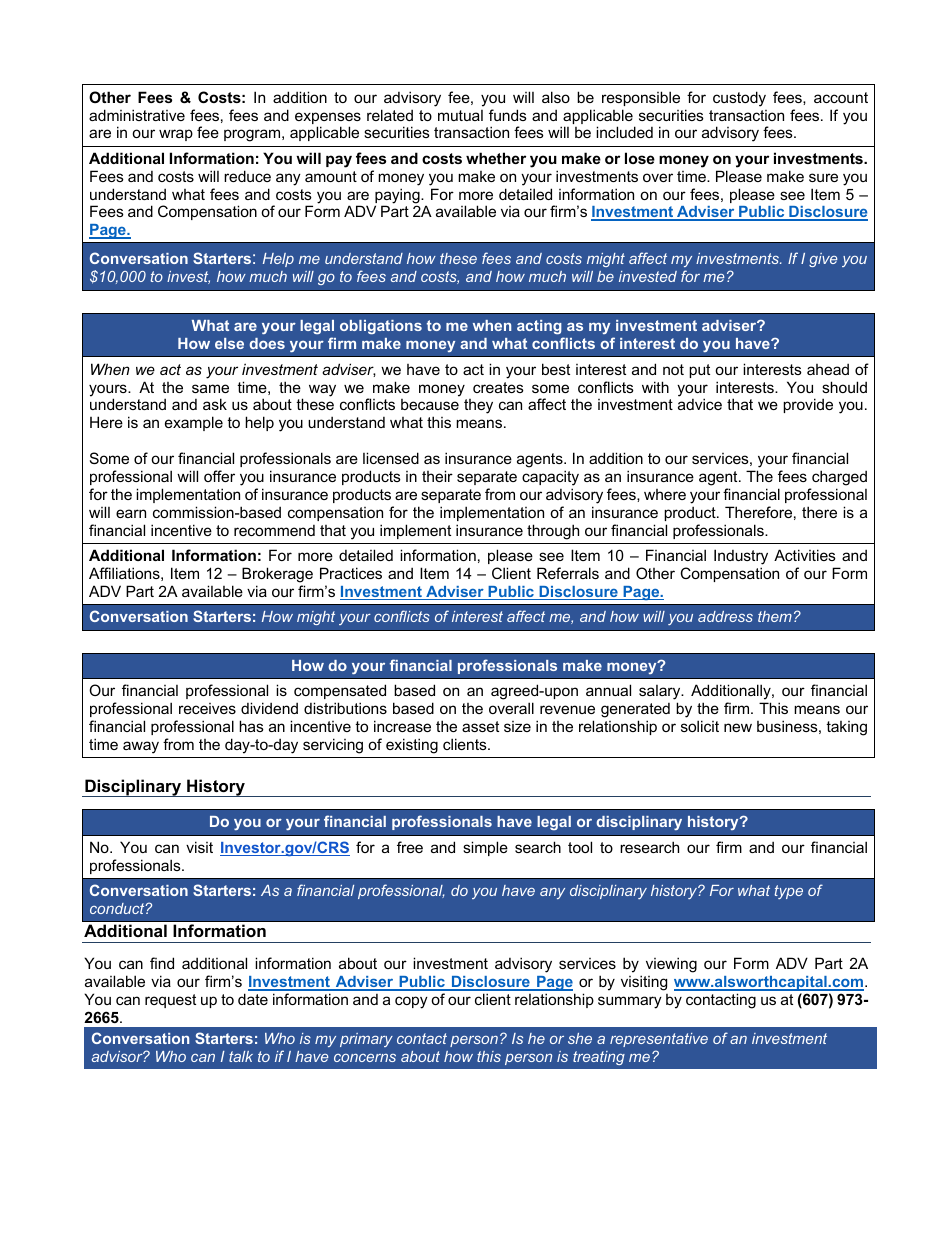  Describe the element at coordinates (775, 616) in the screenshot. I see `them` at that location.
